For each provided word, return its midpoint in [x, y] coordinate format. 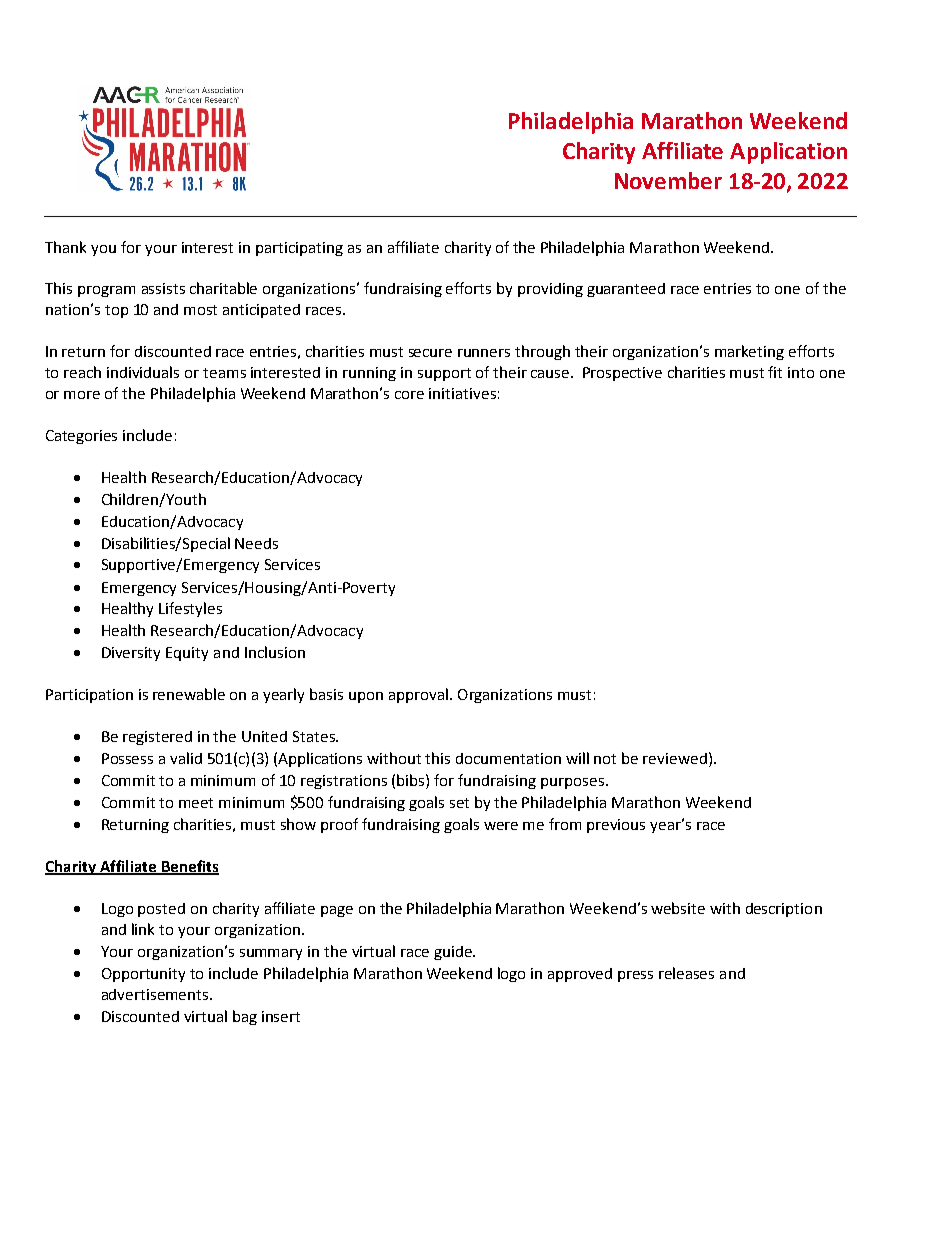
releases [686, 973]
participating [299, 249]
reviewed [675, 758]
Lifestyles [190, 609]
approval [418, 695]
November [668, 180]
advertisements [156, 994]
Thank [65, 247]
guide [454, 953]
